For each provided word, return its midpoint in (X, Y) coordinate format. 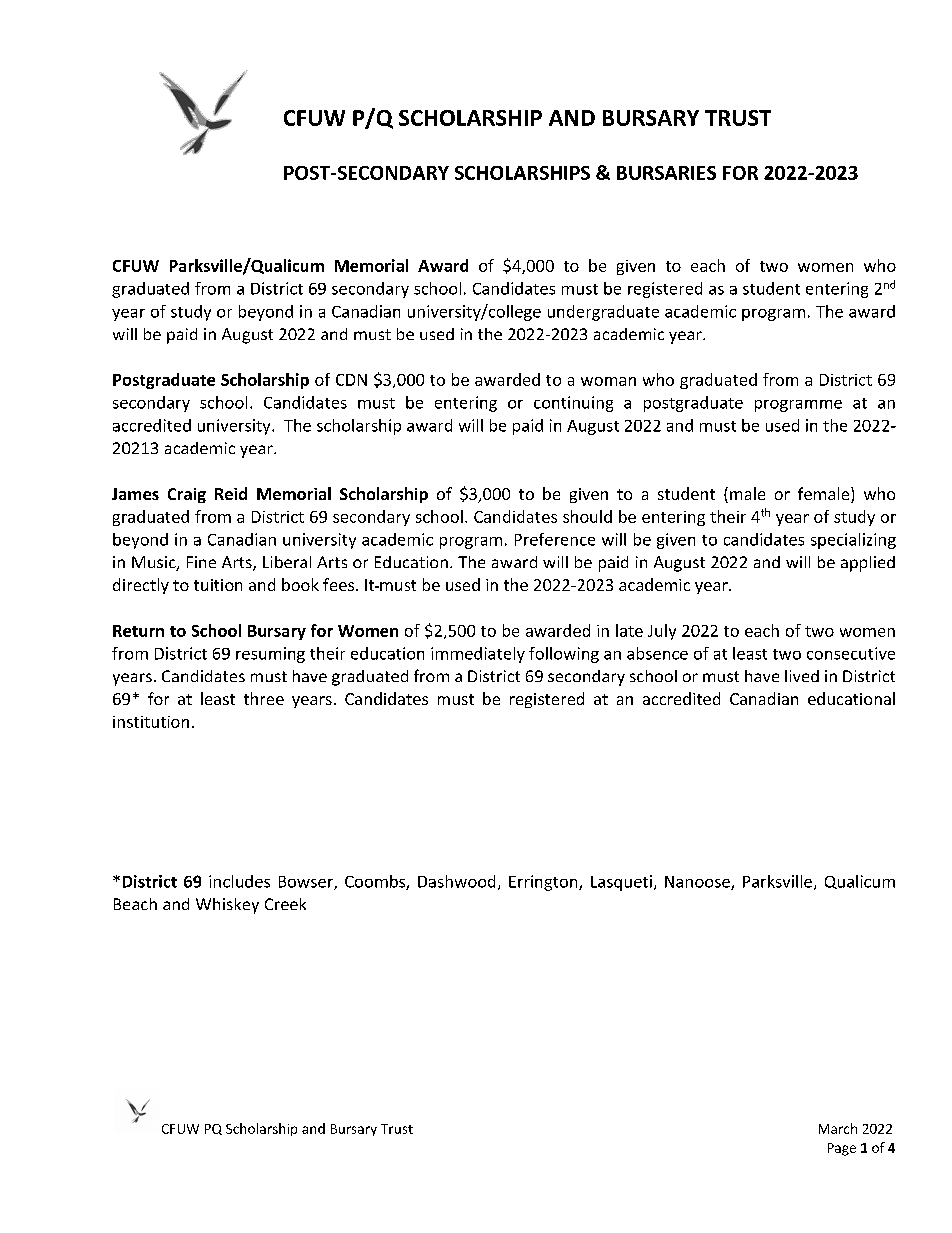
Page (842, 1149)
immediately (478, 655)
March (838, 1128)
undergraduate (603, 313)
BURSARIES (666, 173)
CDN (351, 380)
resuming (270, 655)
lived (802, 676)
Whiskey (227, 906)
